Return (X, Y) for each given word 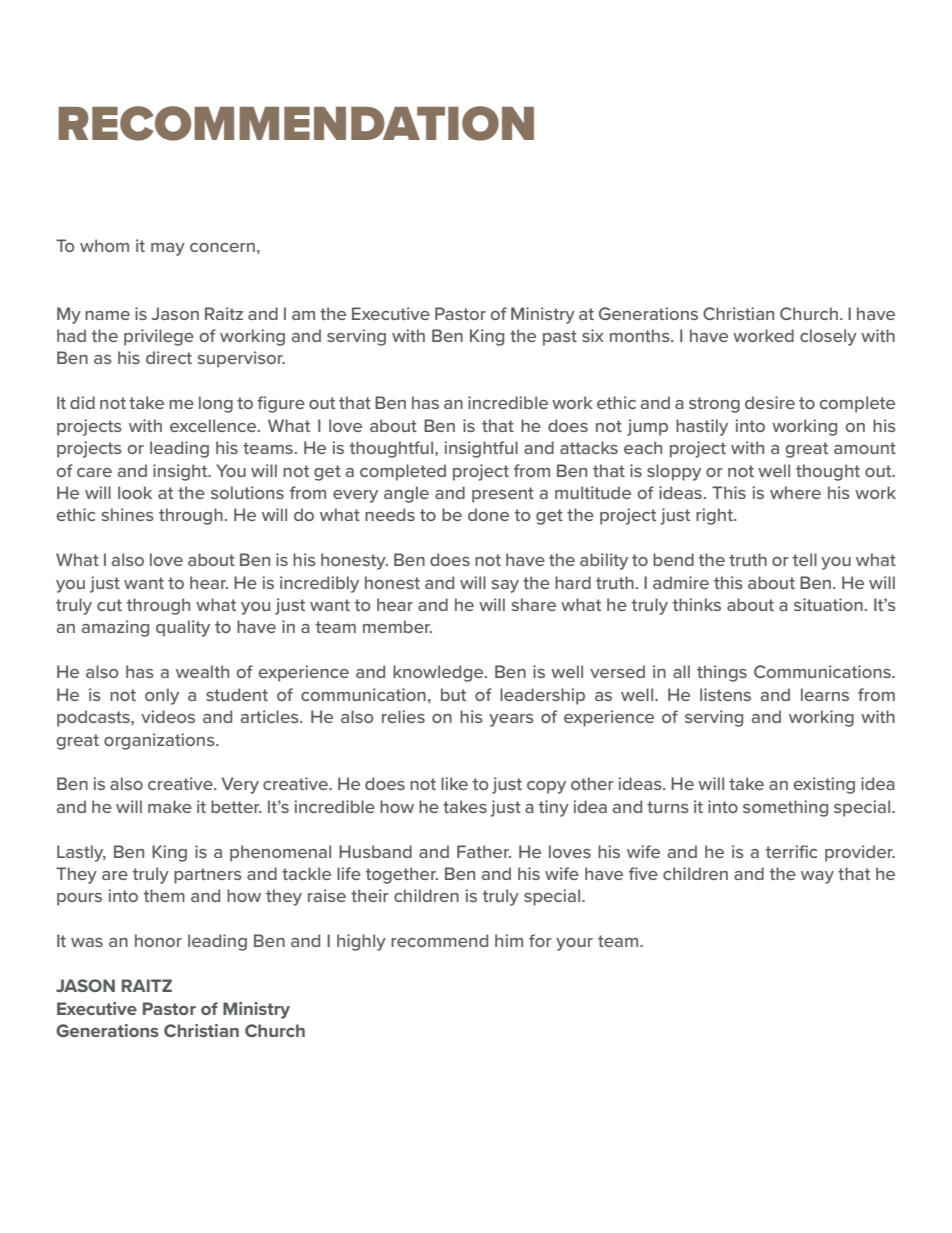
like (454, 783)
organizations (160, 741)
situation (828, 604)
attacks (589, 447)
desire (770, 402)
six (593, 335)
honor (158, 940)
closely (828, 337)
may (168, 249)
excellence (214, 425)
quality (183, 628)
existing (824, 785)
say (505, 586)
